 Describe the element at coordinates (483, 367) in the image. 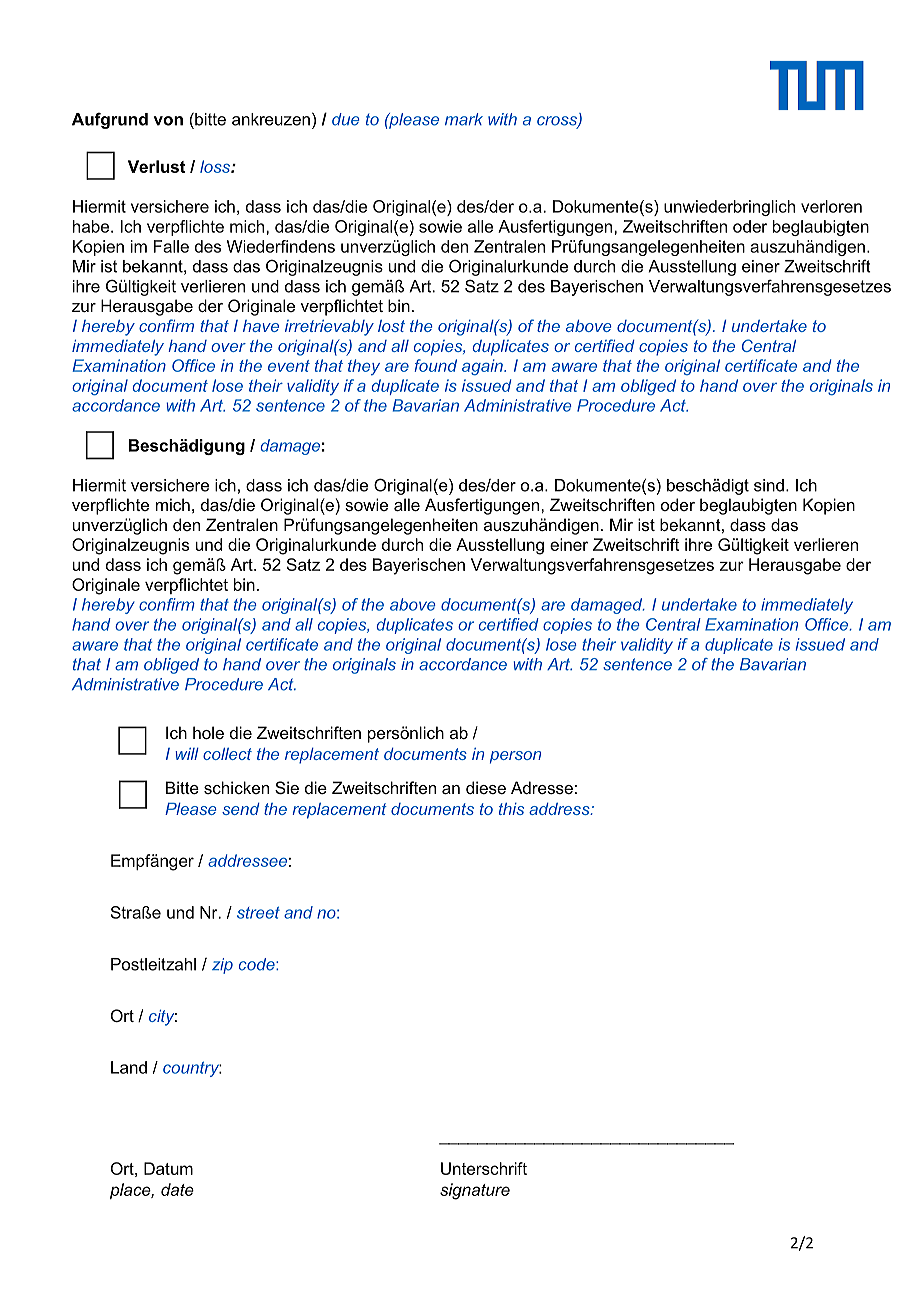

I see `again` at that location.
